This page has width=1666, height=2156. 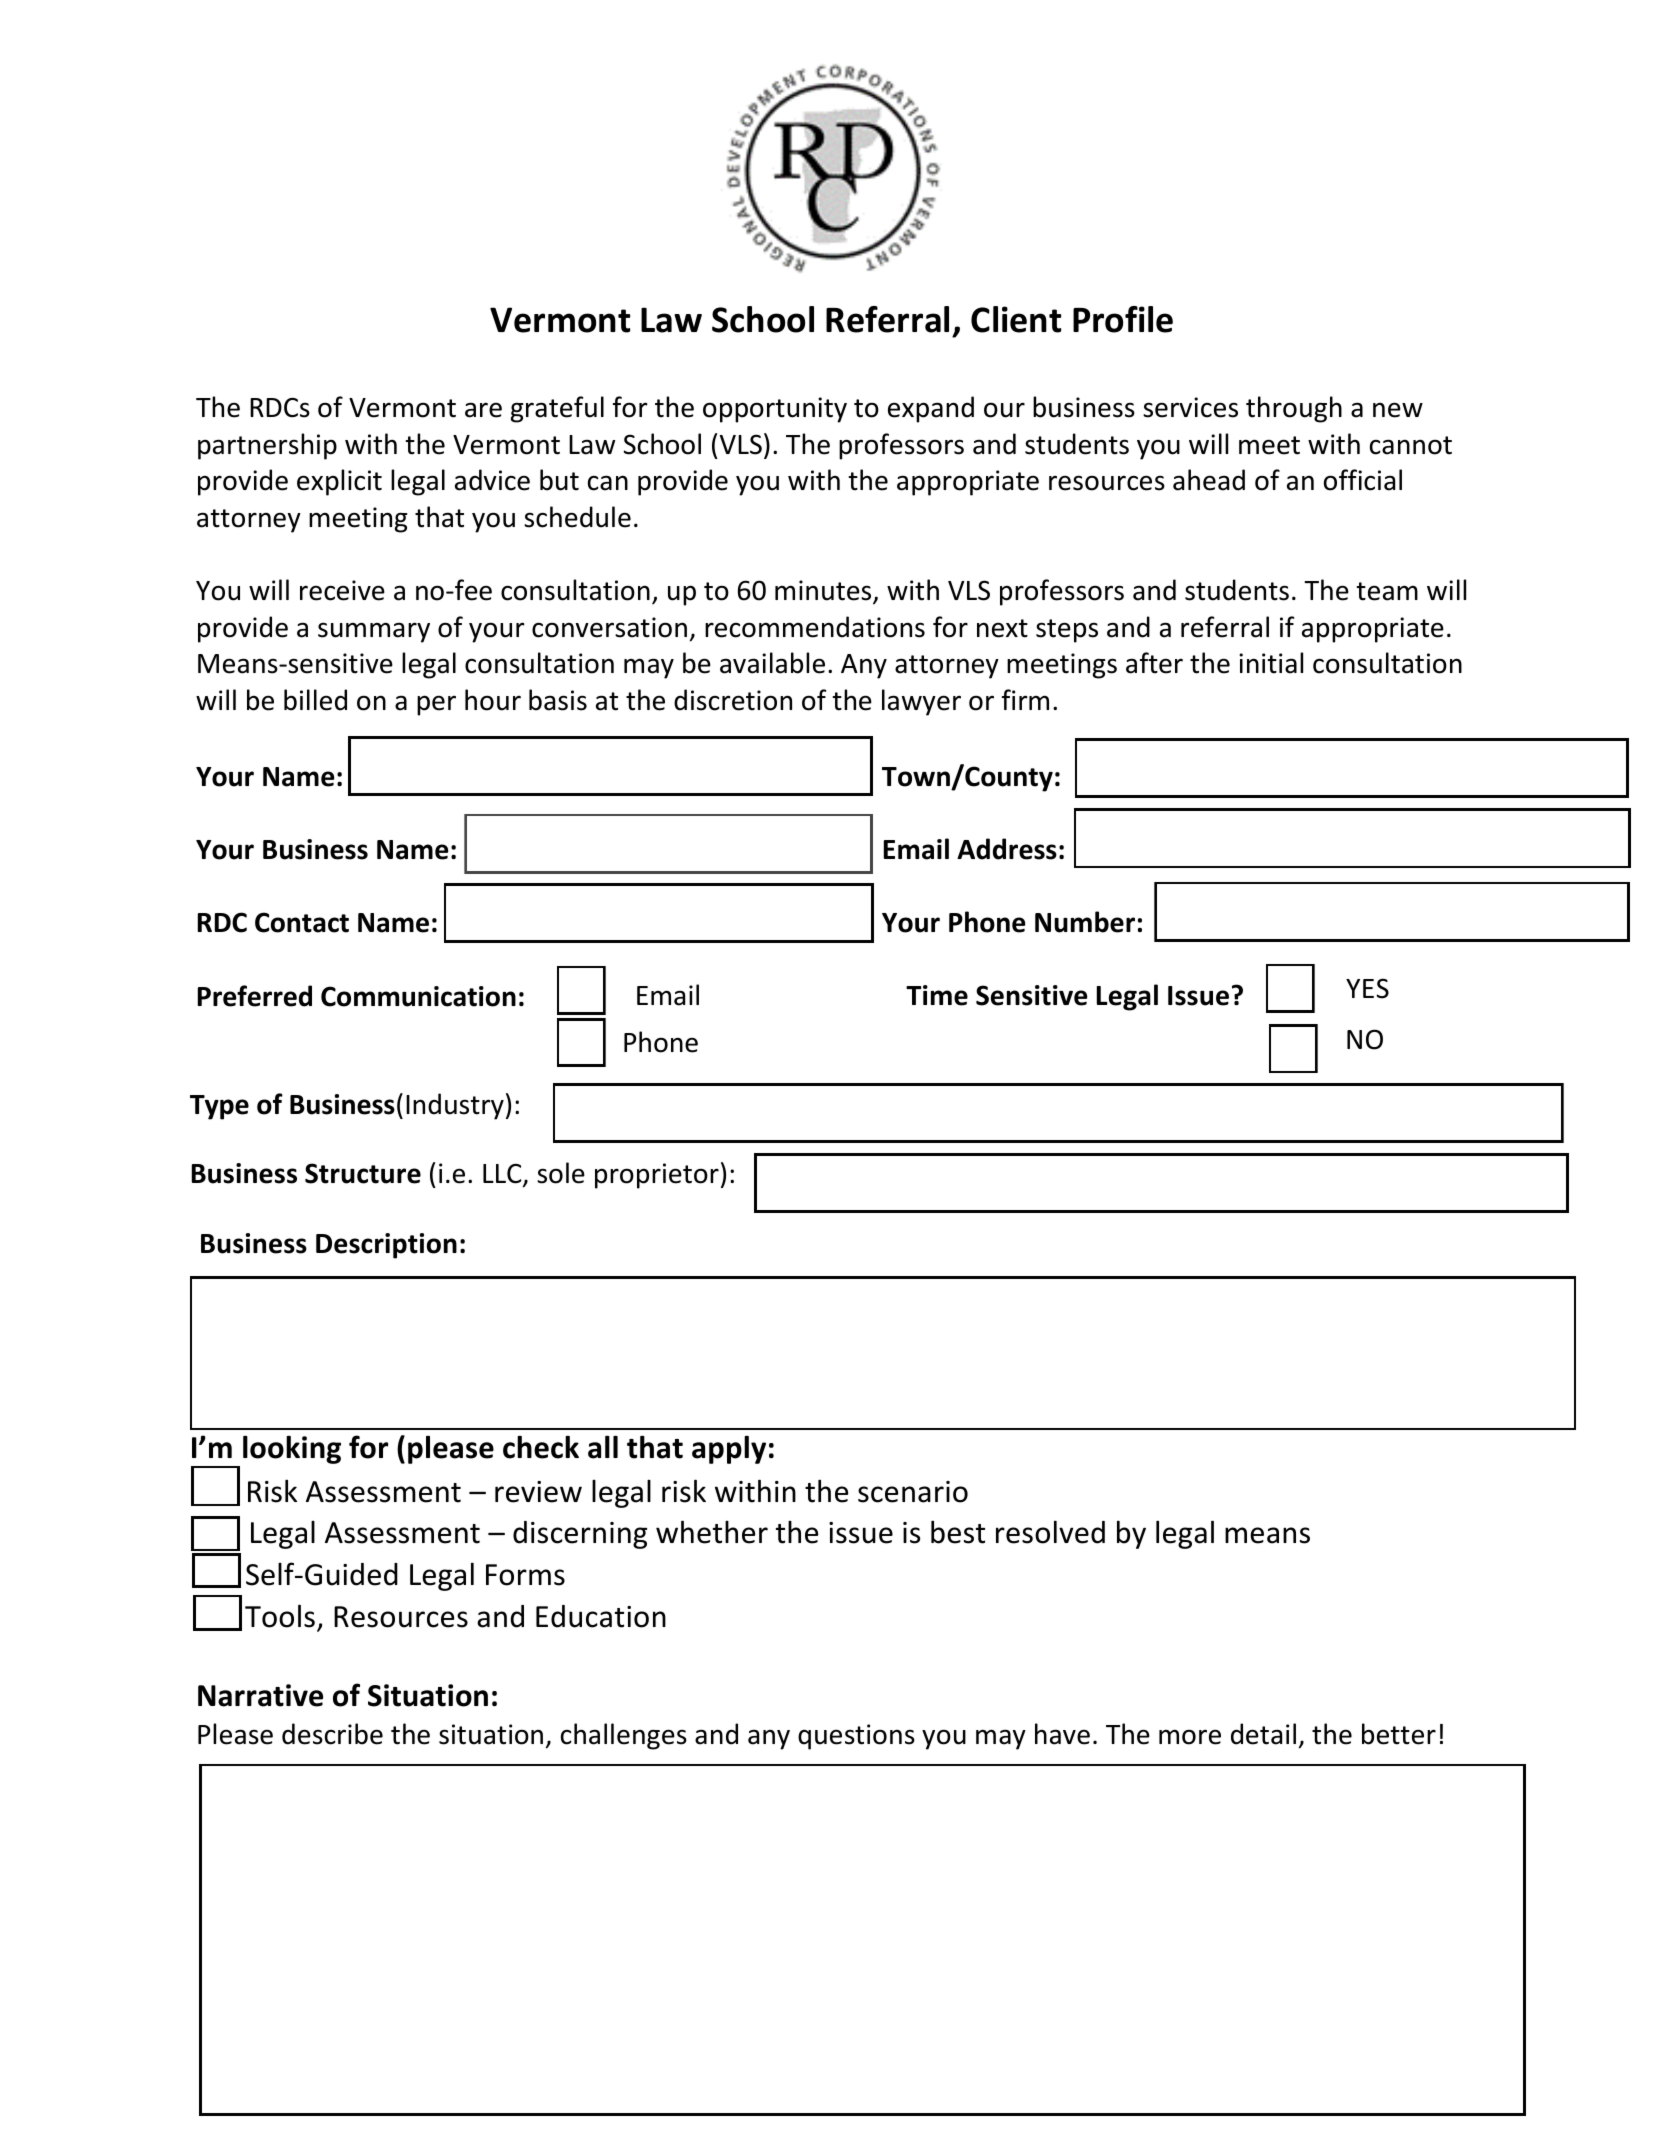 What do you see at coordinates (856, 1737) in the page?
I see `questions` at bounding box center [856, 1737].
